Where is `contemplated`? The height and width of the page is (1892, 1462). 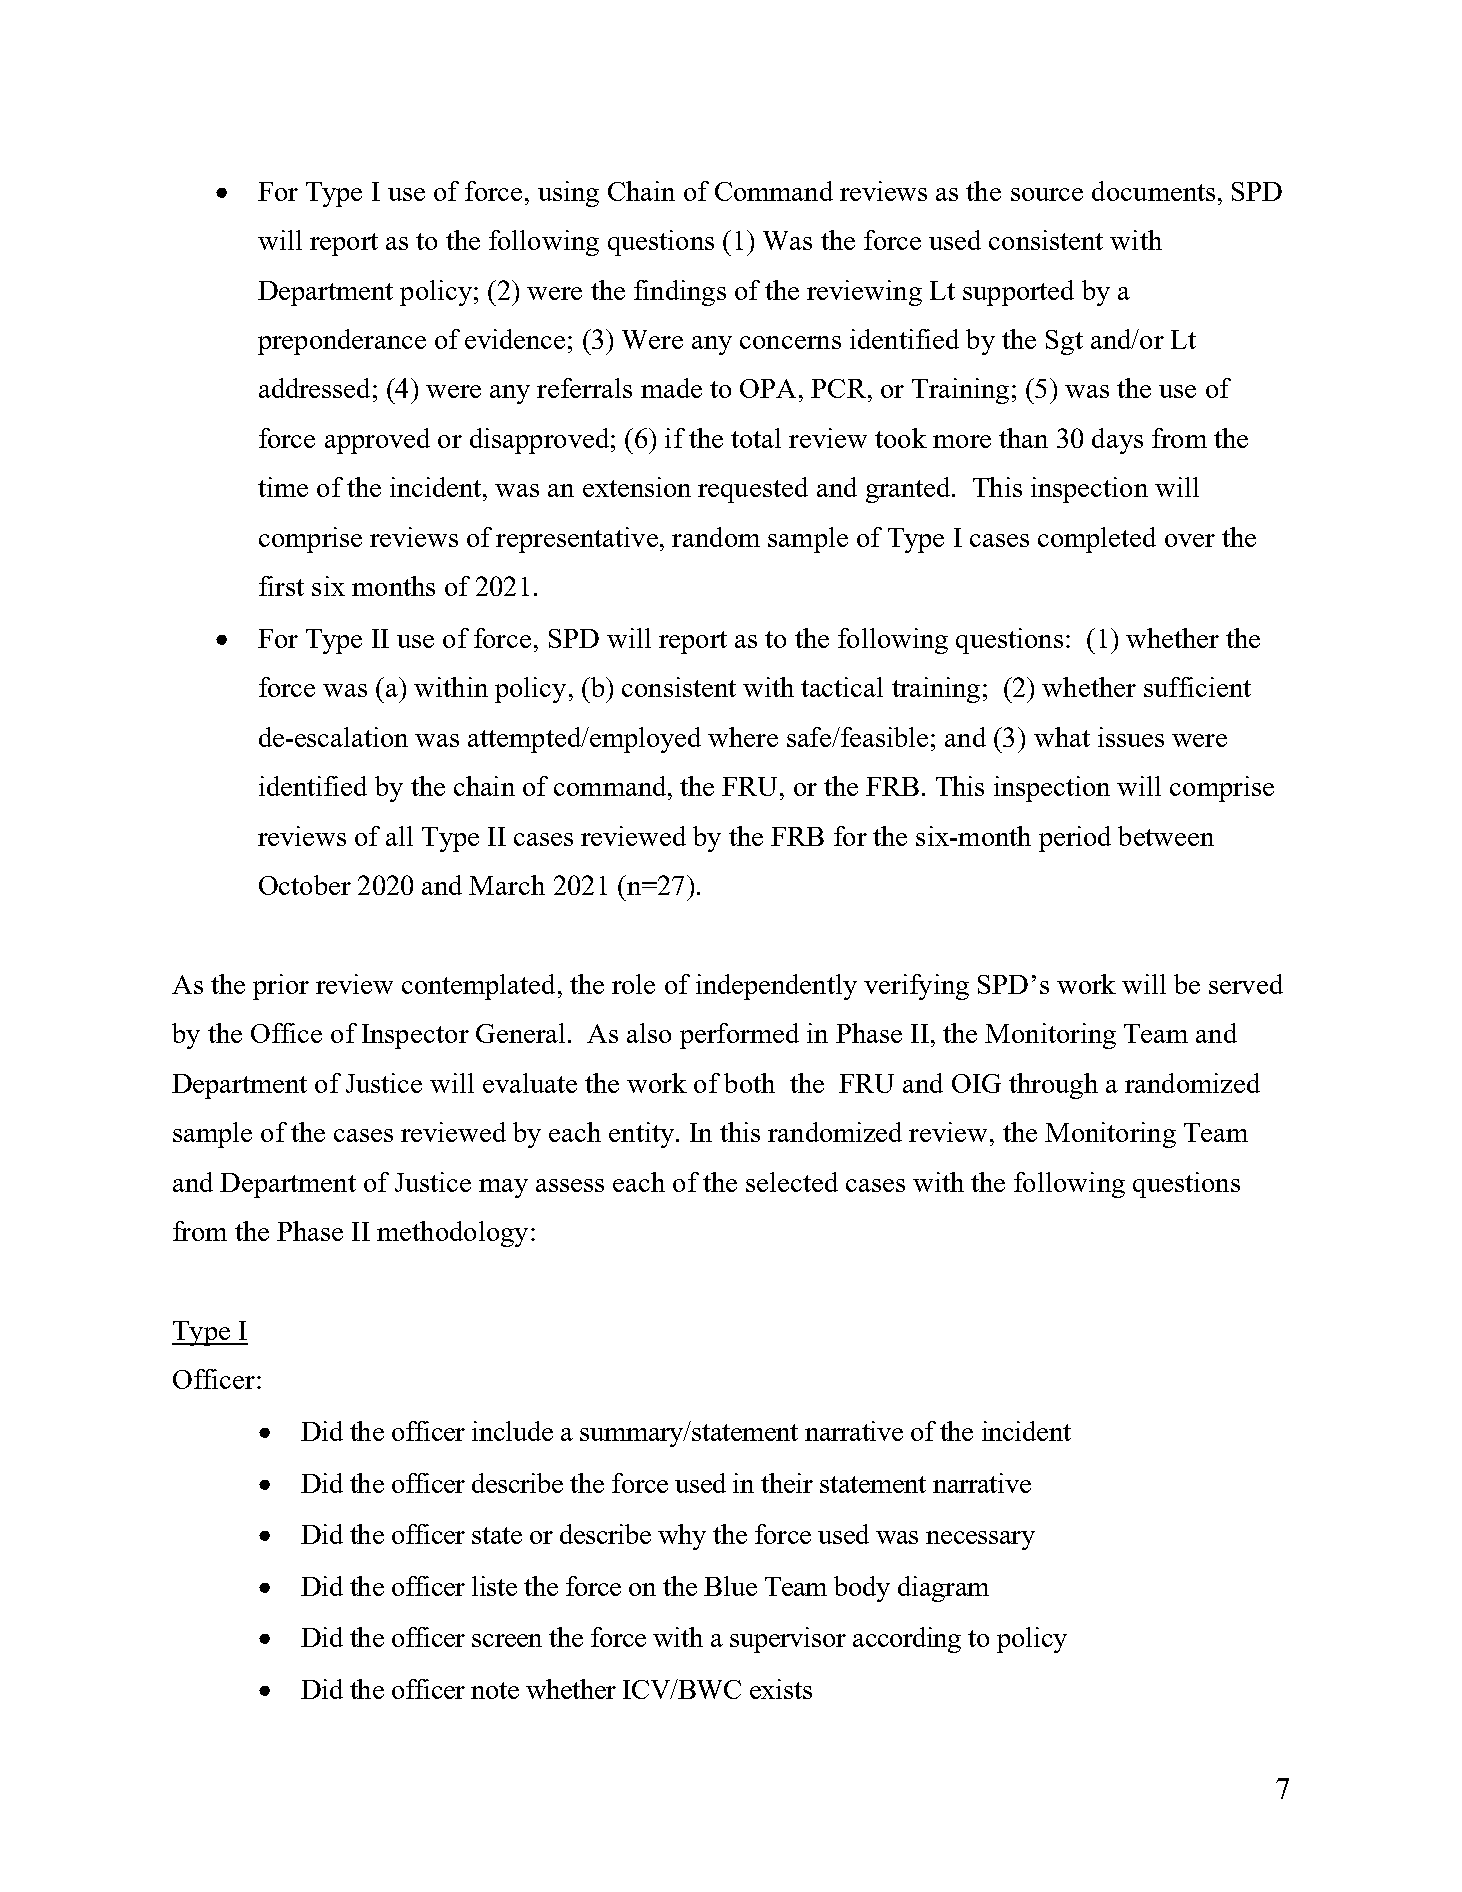 contemplated is located at coordinates (478, 987).
